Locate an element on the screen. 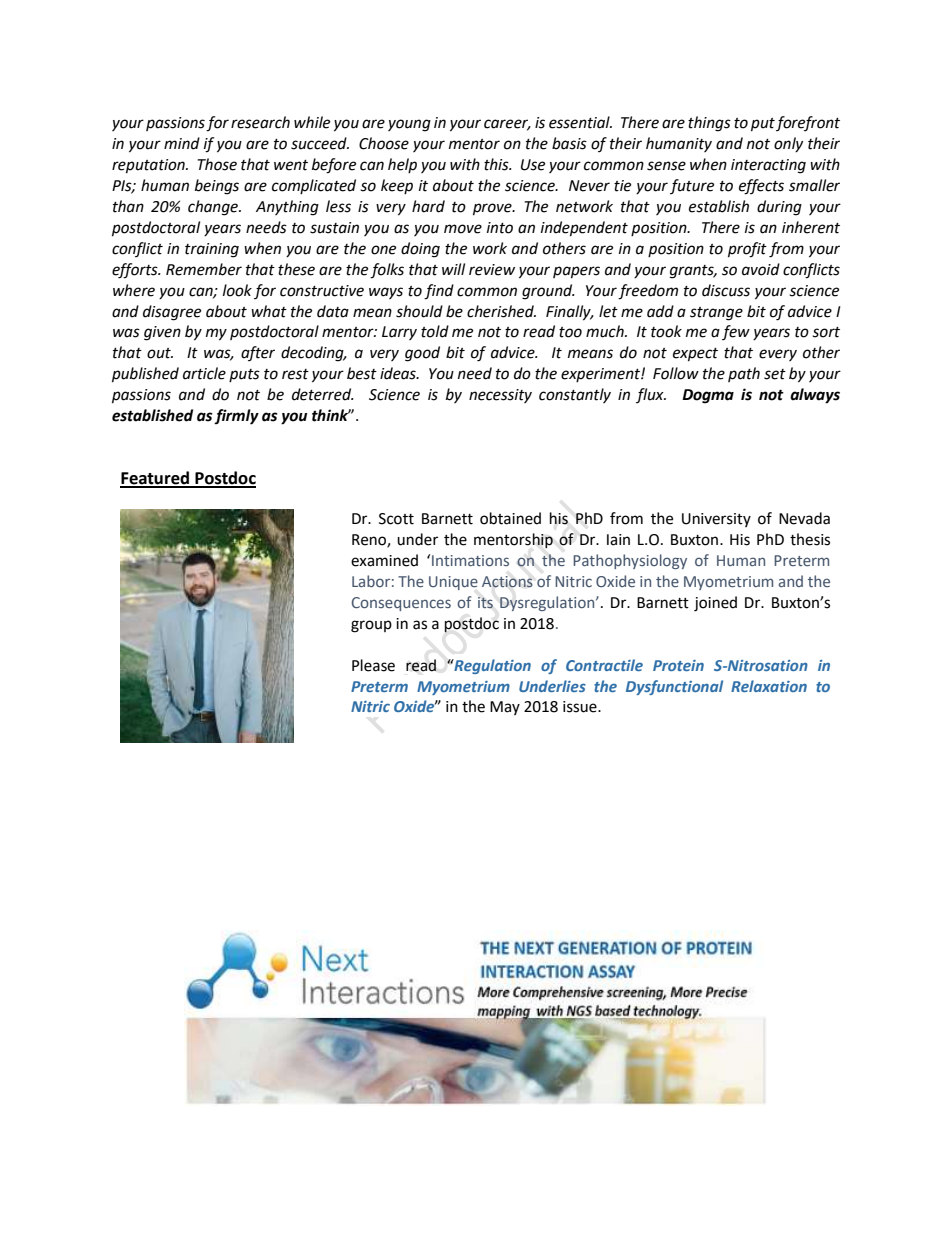 The image size is (952, 1233). Remember is located at coordinates (204, 269).
